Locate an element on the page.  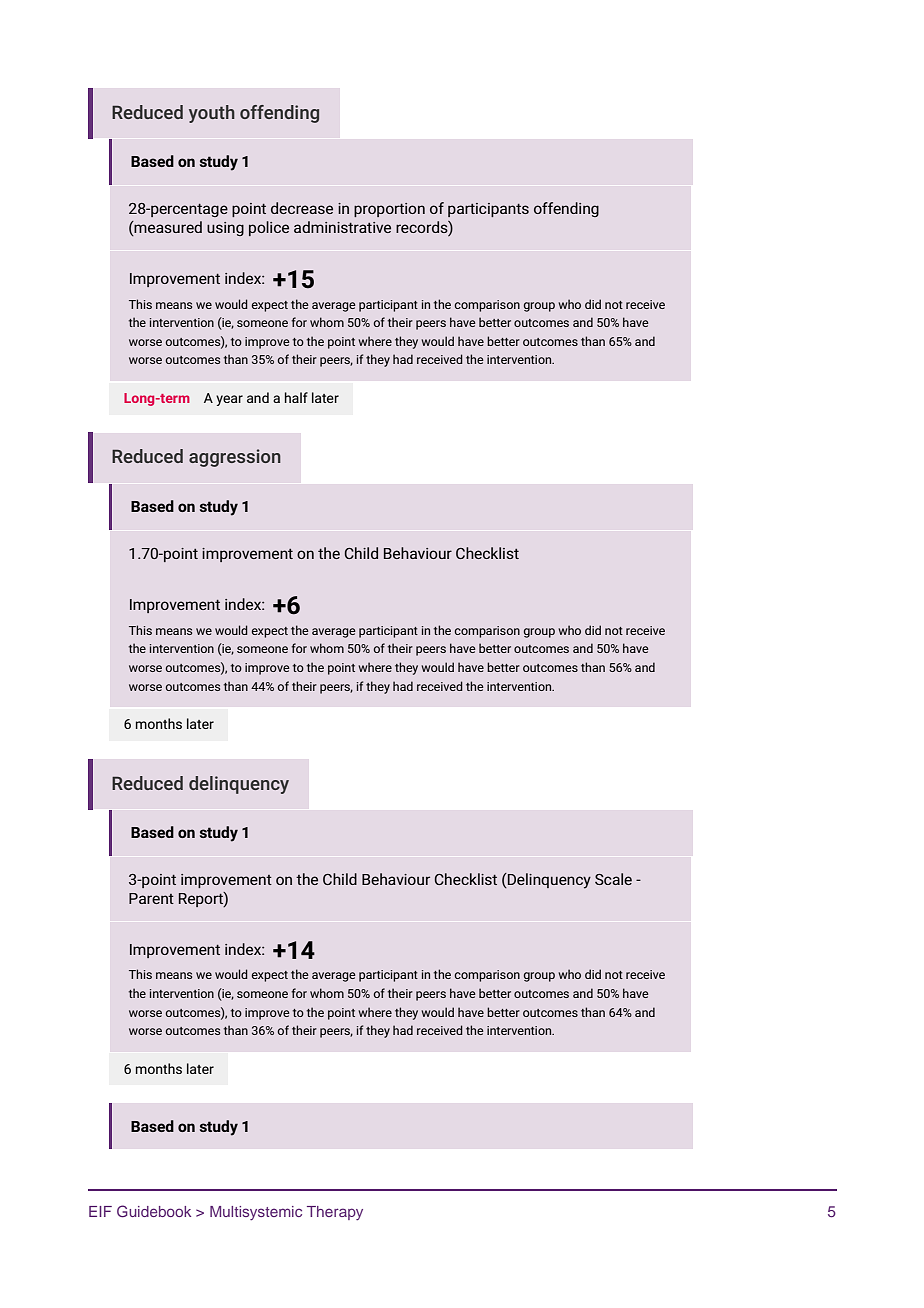
EIF is located at coordinates (100, 1211).
